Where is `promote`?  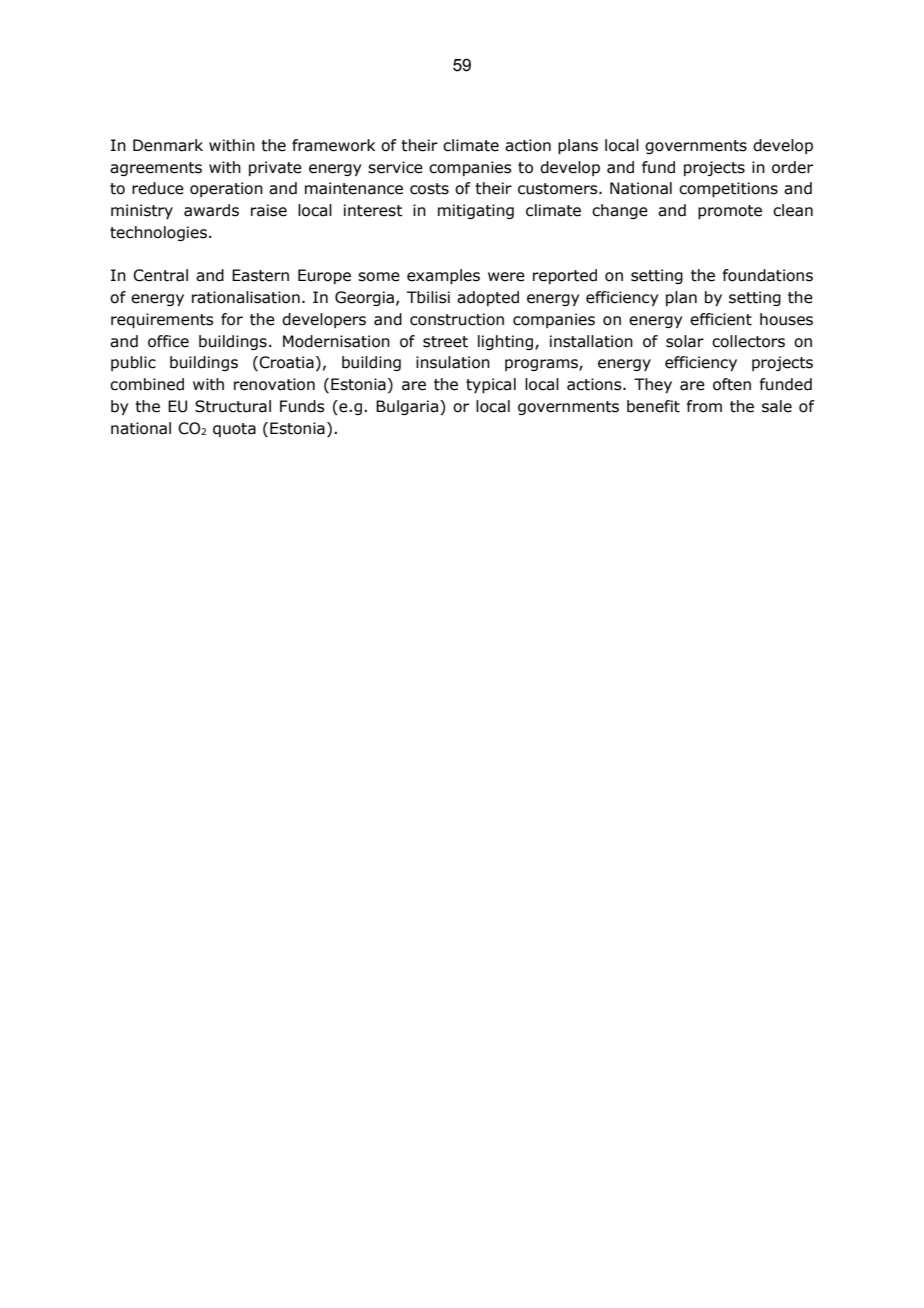 promote is located at coordinates (730, 212).
